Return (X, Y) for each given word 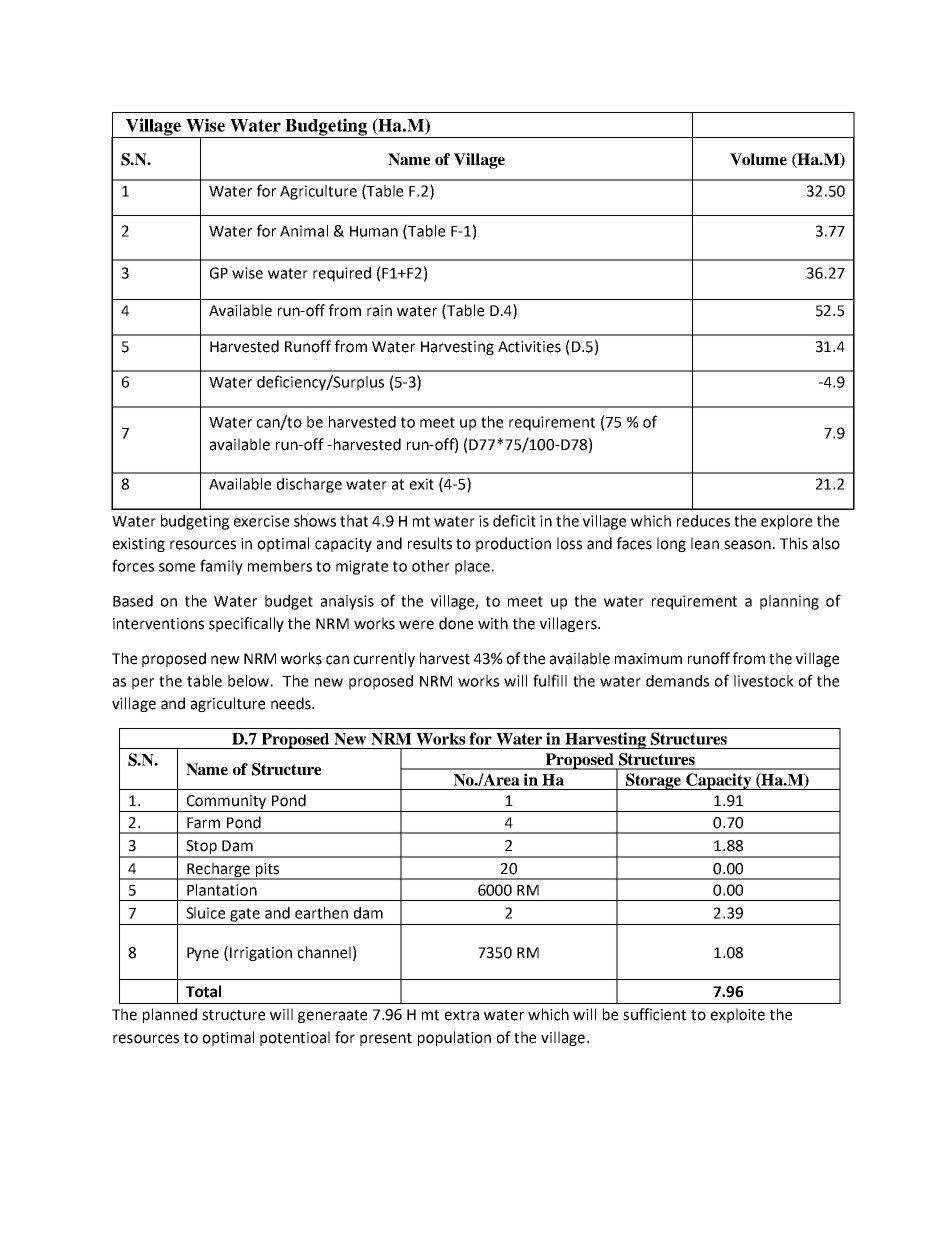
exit (422, 484)
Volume (758, 159)
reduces (703, 521)
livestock (764, 681)
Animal (304, 231)
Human (374, 231)
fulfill (550, 680)
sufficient (654, 1014)
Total (203, 991)
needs (292, 703)
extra (462, 1015)
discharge (309, 485)
